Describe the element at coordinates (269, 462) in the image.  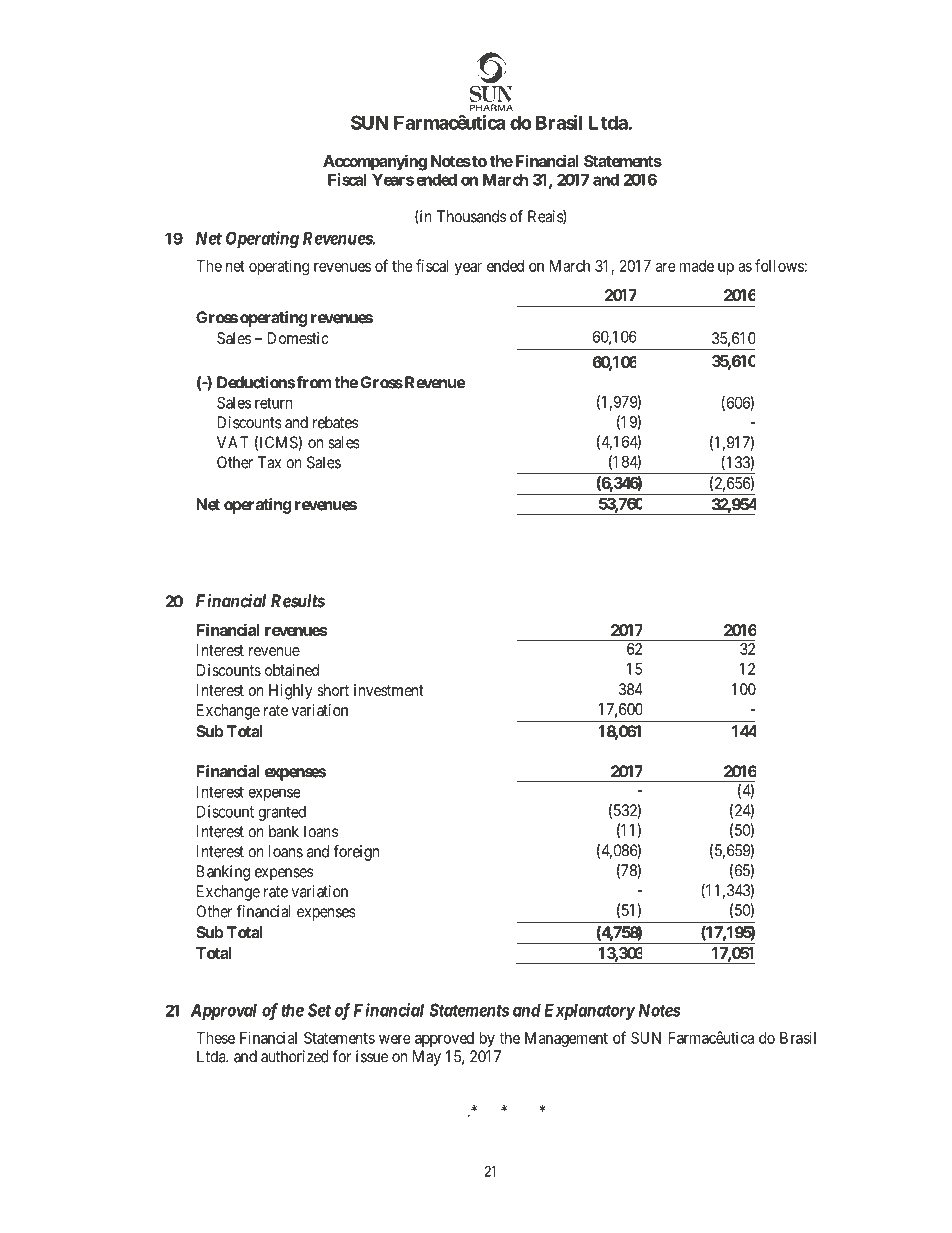
I see `Tax` at that location.
